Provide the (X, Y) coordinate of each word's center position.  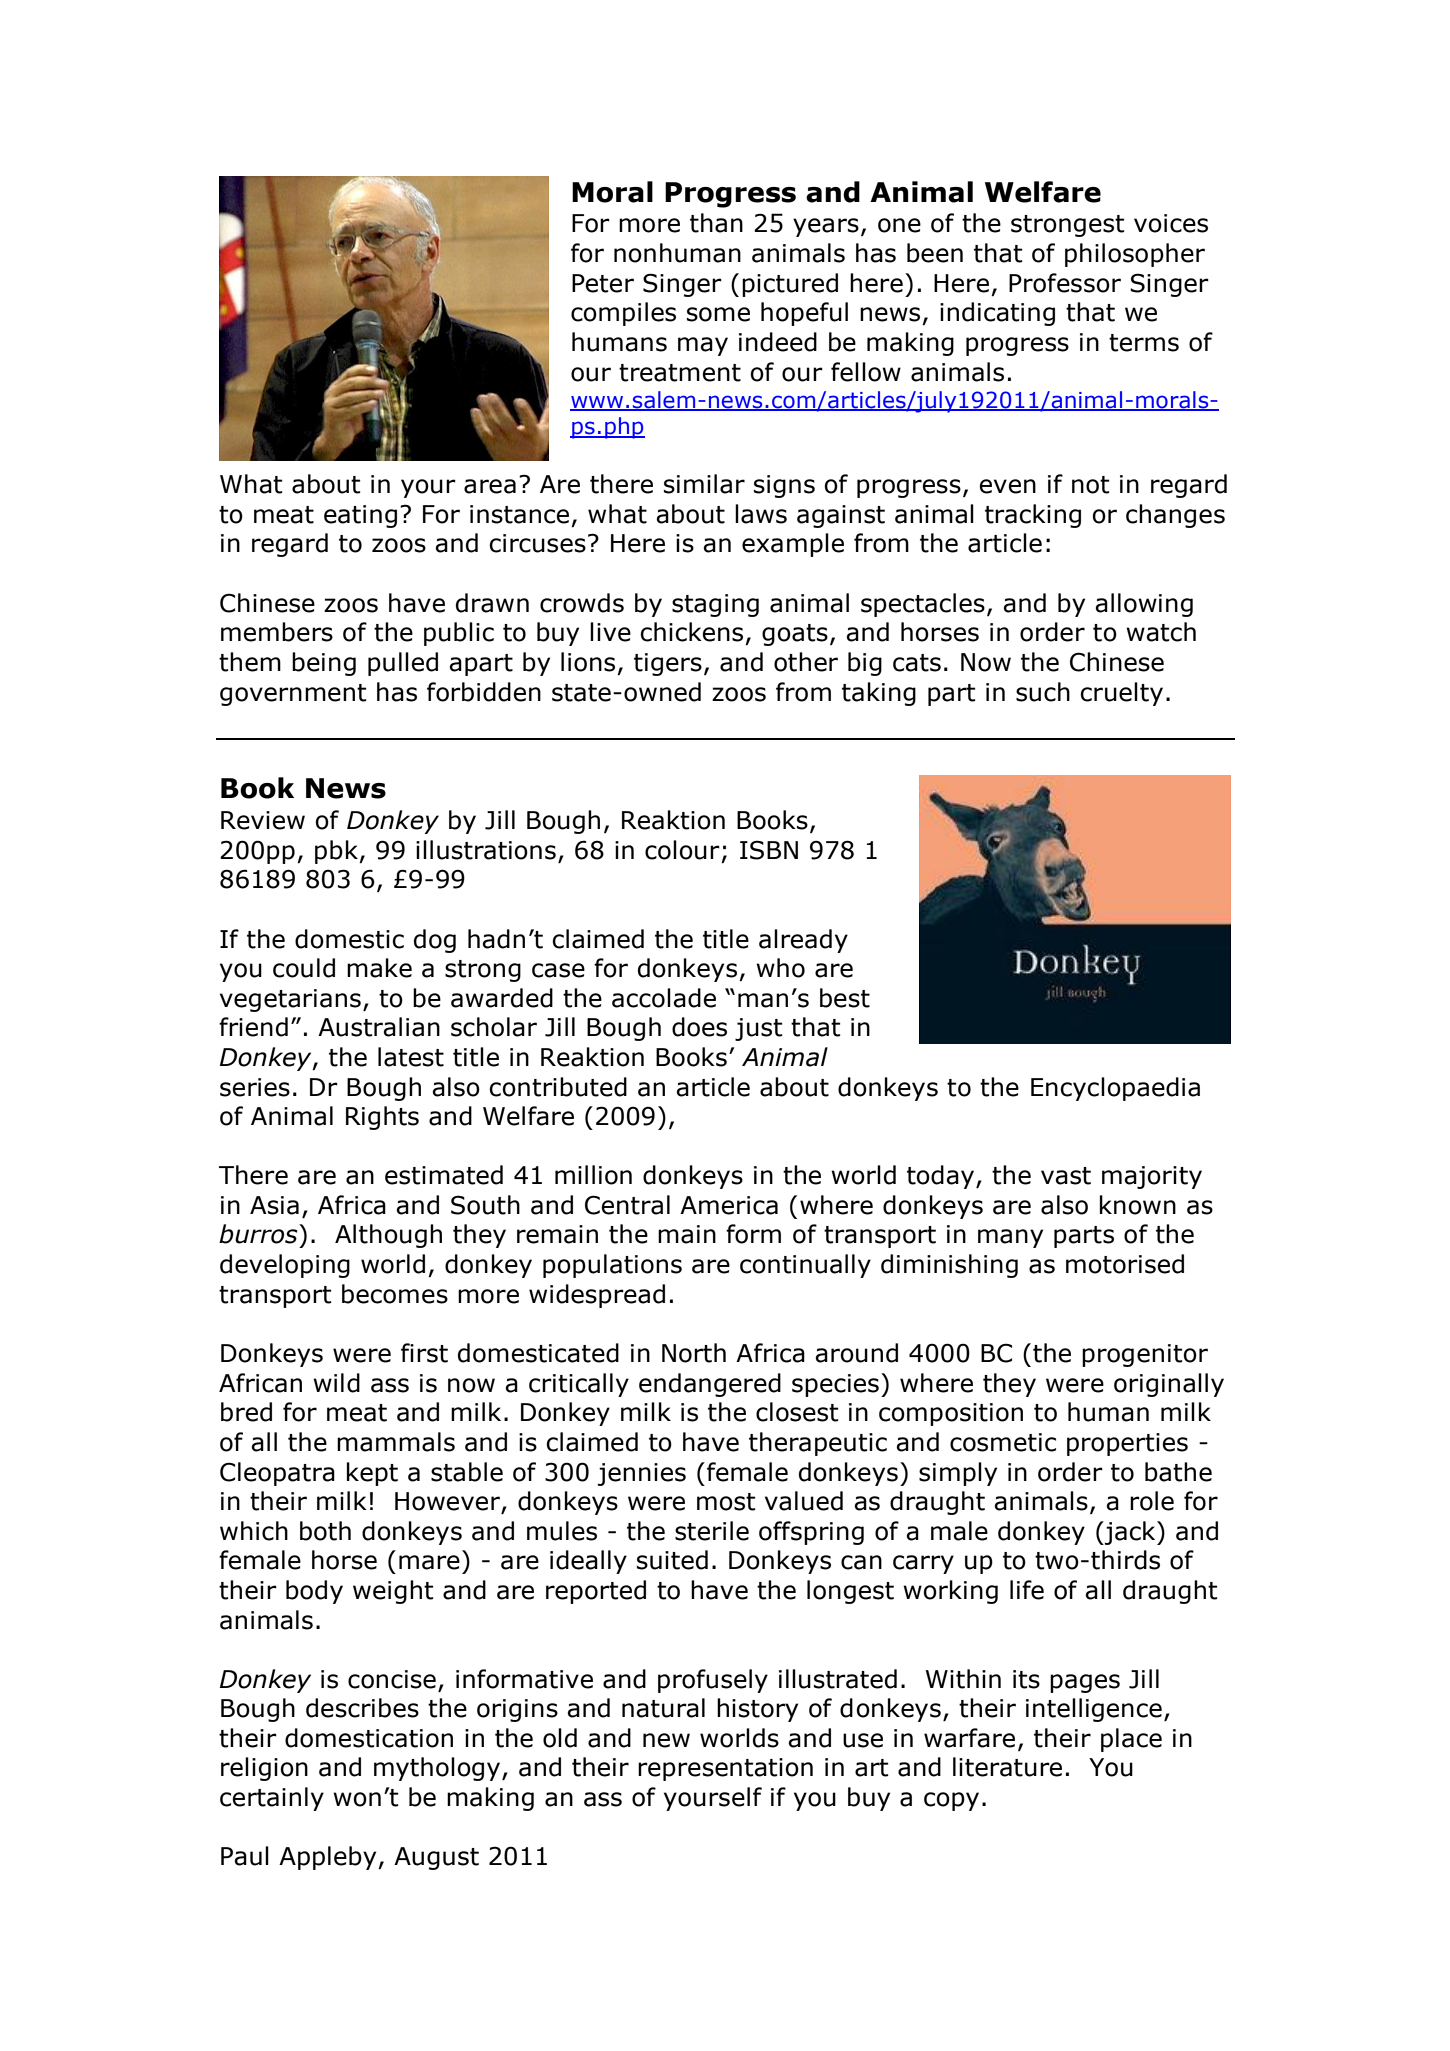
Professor (1065, 283)
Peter (603, 283)
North (694, 1353)
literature (1007, 1767)
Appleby (329, 1858)
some (718, 314)
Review (263, 820)
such (1043, 692)
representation (725, 1769)
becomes (395, 1294)
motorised (1125, 1264)
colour (682, 850)
